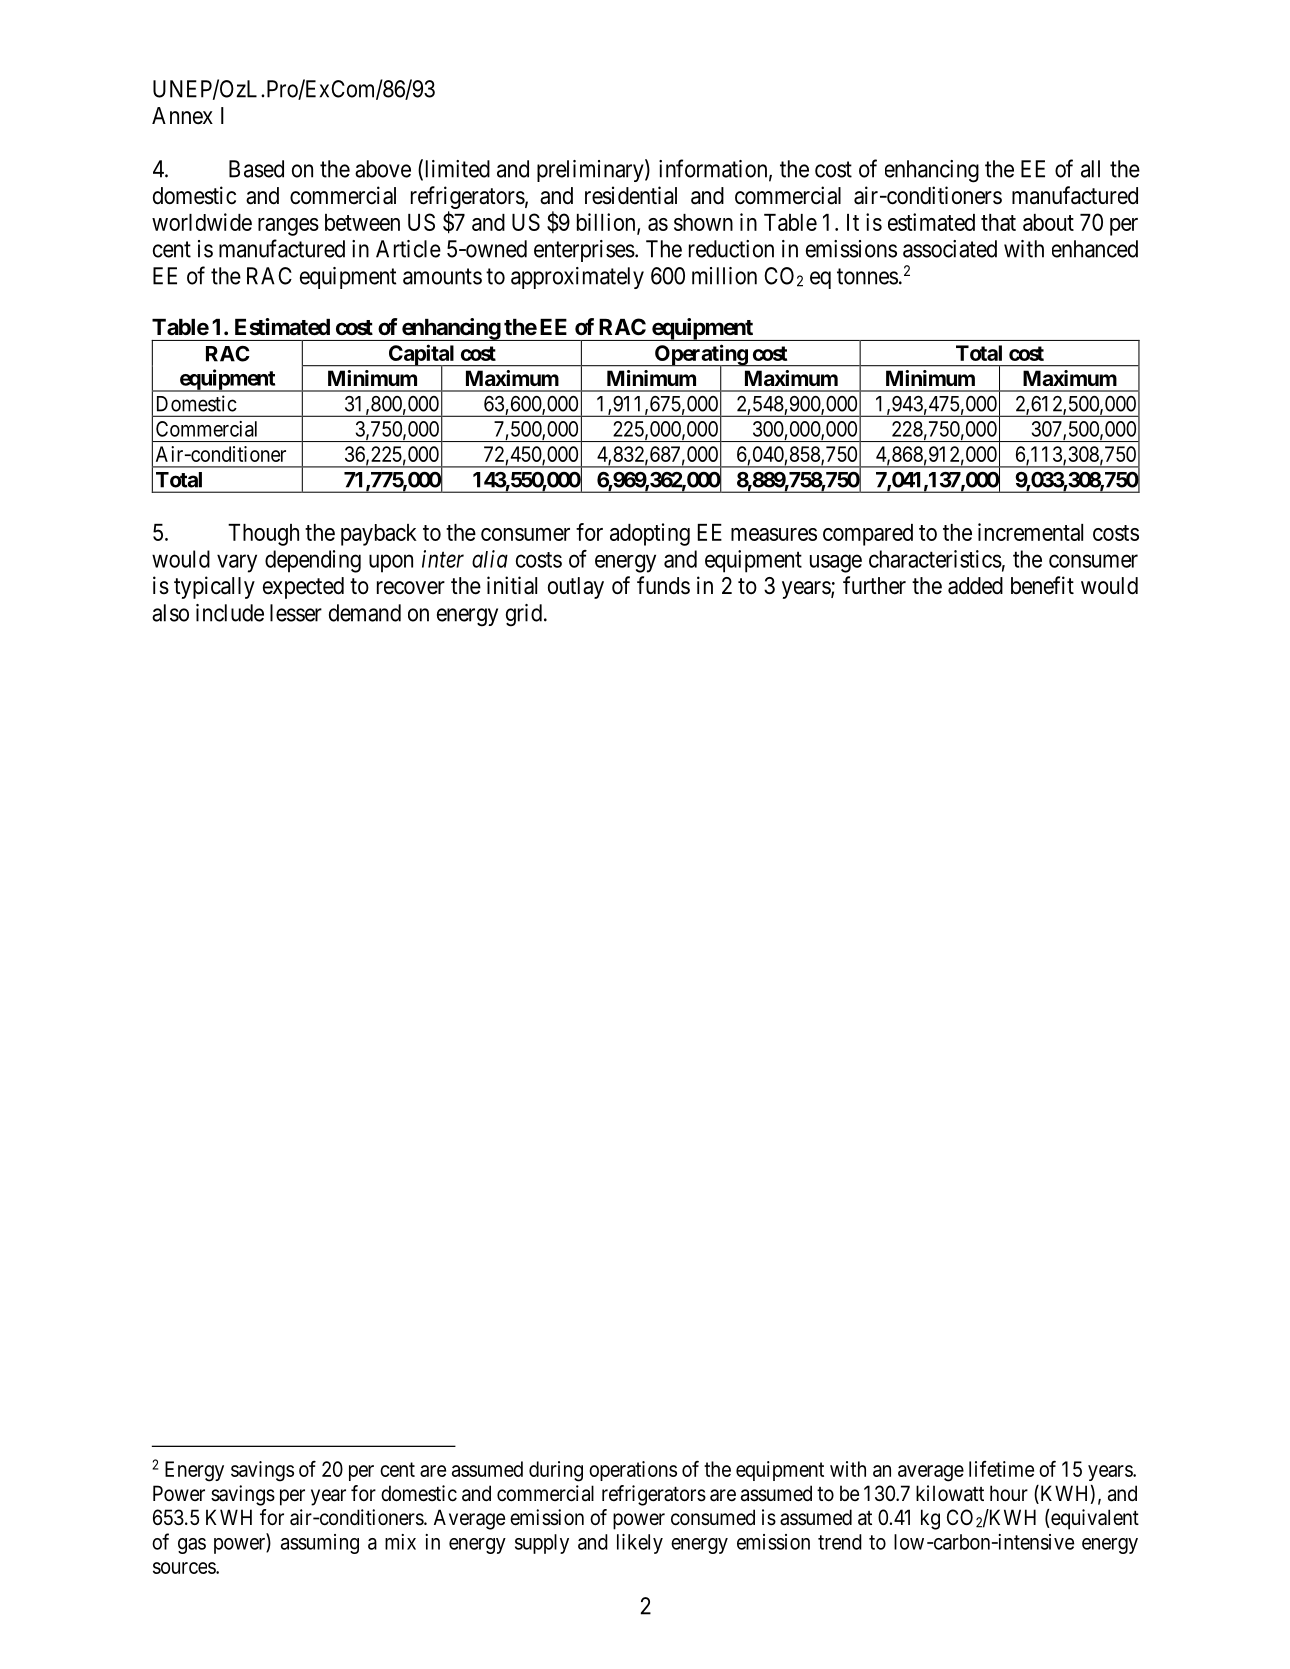 This page has width=1290, height=1669. Describe the element at coordinates (975, 586) in the page. I see `added` at that location.
